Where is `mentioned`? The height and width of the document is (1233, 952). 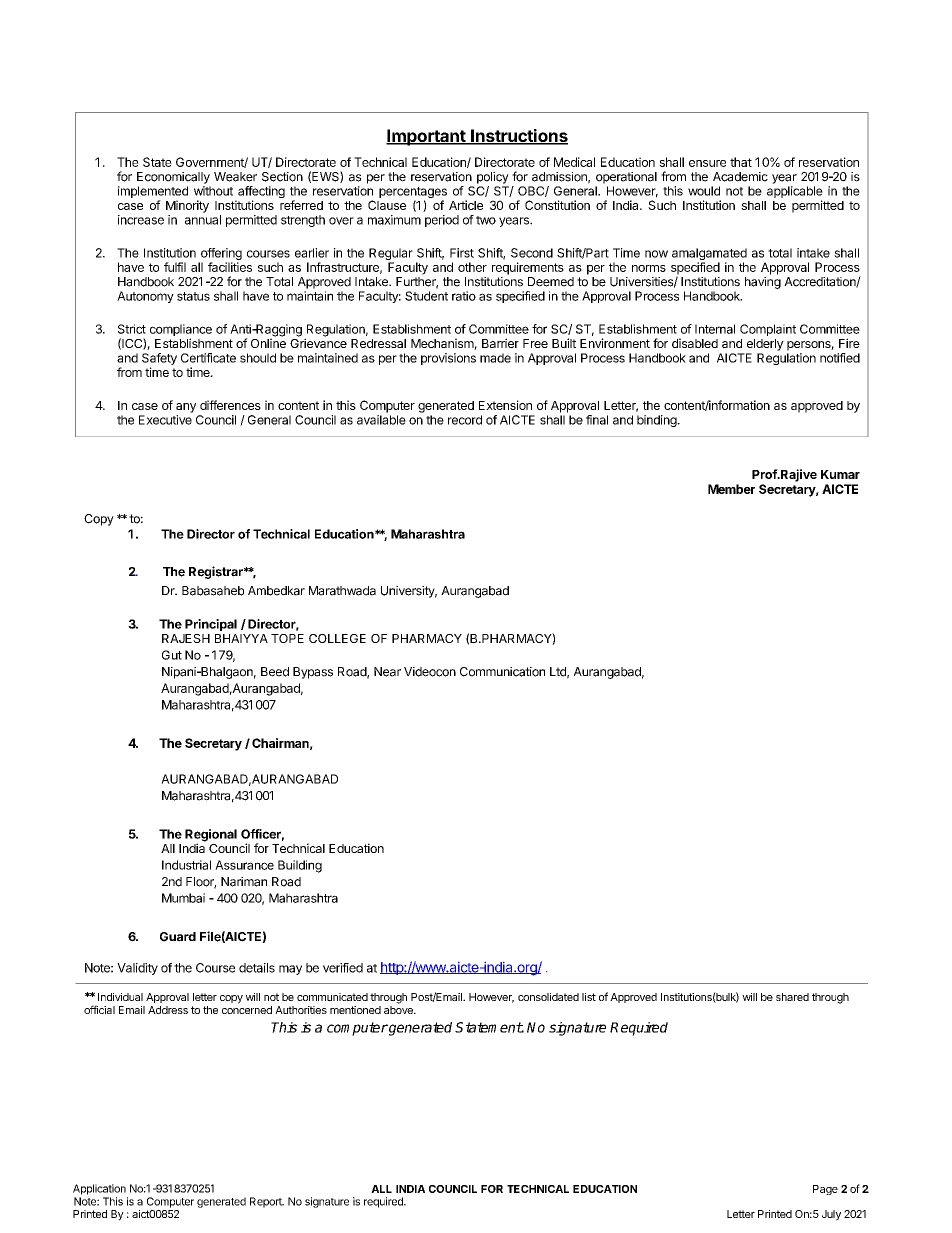 mentioned is located at coordinates (355, 1010).
